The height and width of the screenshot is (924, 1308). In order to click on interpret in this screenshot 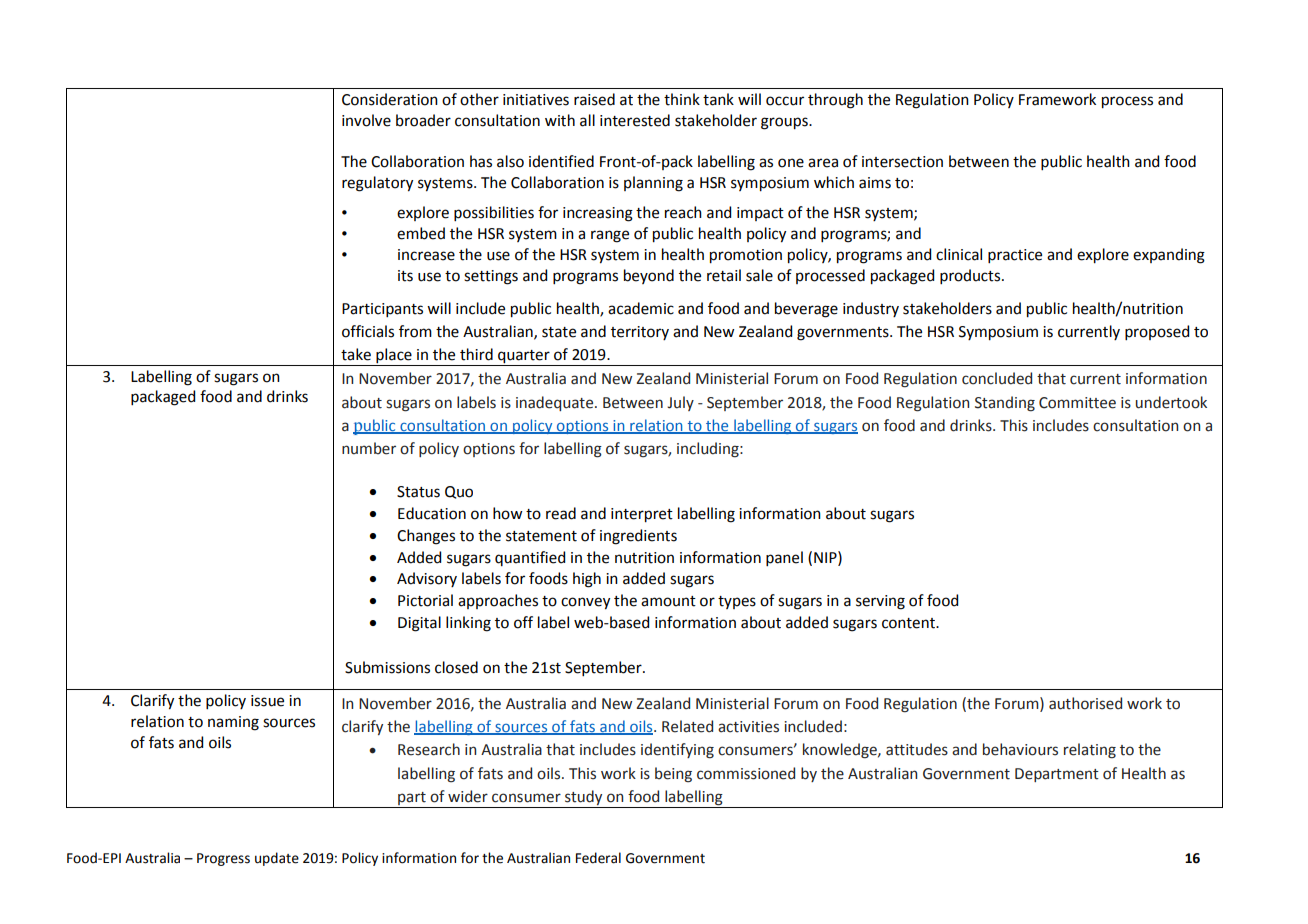, I will do `click(642, 515)`.
